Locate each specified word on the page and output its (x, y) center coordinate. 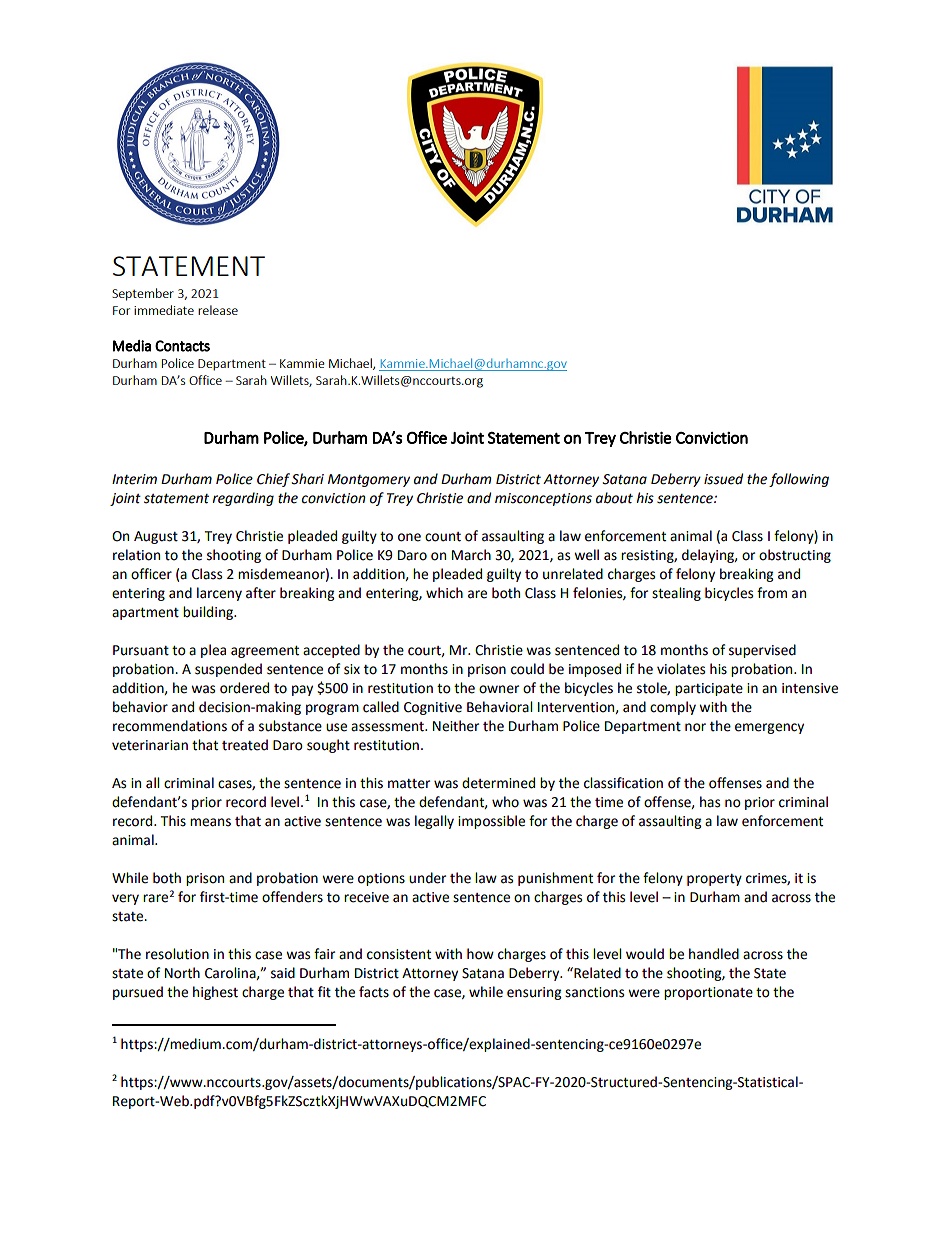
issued (723, 479)
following (799, 480)
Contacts (182, 346)
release (218, 310)
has (710, 802)
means (210, 822)
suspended (228, 670)
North (182, 973)
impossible (491, 822)
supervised (762, 651)
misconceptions (543, 499)
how (480, 954)
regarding (243, 499)
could (527, 669)
